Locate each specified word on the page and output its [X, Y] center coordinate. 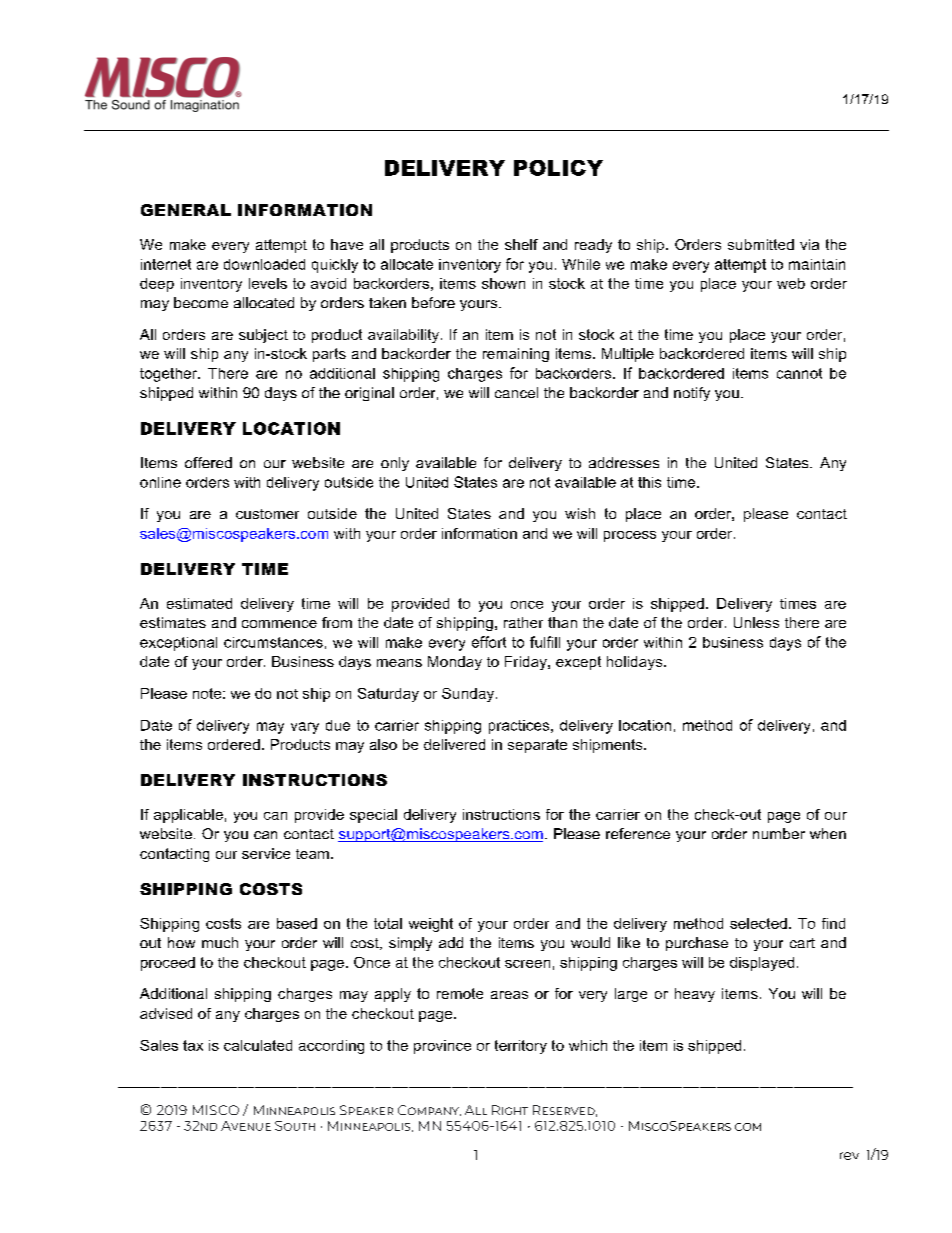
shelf [521, 244]
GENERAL [186, 210]
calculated [258, 1045]
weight [431, 925]
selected [758, 923]
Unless [756, 622]
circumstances [273, 642]
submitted [761, 244]
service [266, 853]
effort [489, 642]
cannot [799, 373]
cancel [516, 392]
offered [208, 462]
